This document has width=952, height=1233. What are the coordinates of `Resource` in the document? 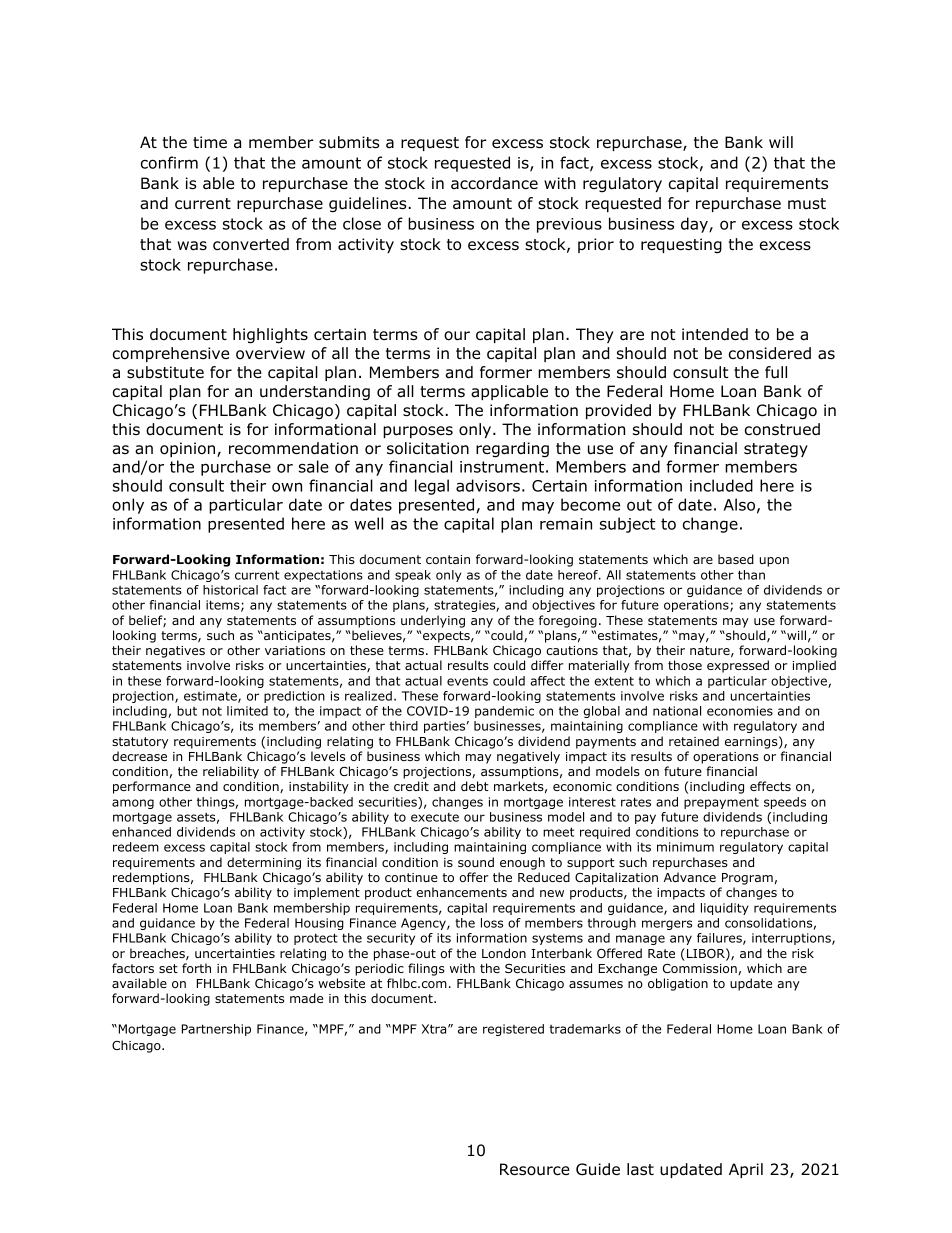 It's located at (535, 1169).
